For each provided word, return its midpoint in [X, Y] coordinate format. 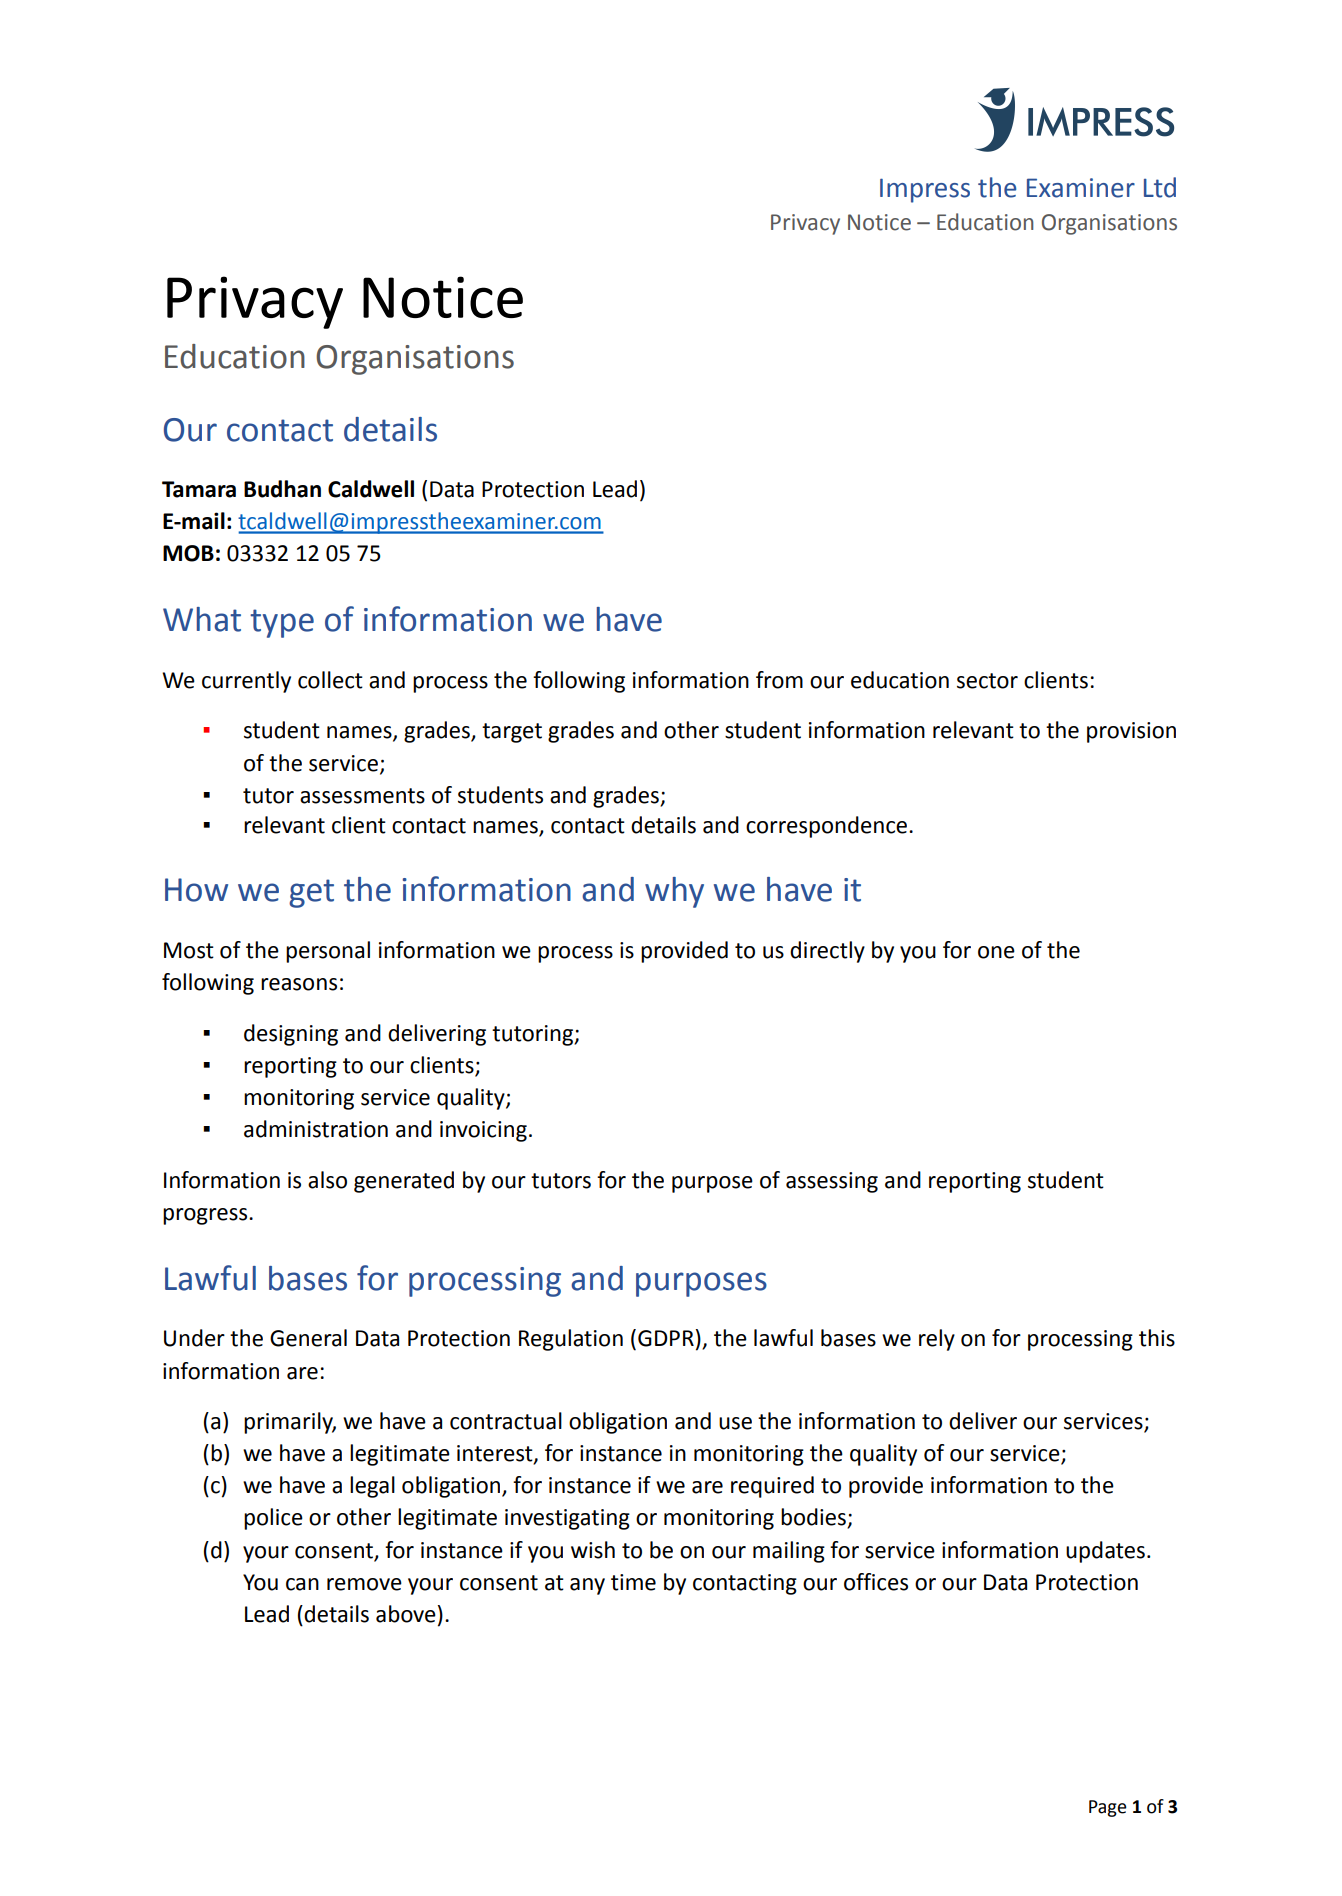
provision [1131, 732]
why [674, 892]
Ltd [1160, 187]
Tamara [199, 489]
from [779, 680]
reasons [299, 984]
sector [987, 681]
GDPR [666, 1338]
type [282, 623]
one [996, 952]
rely [937, 1340]
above [406, 1614]
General [308, 1338]
